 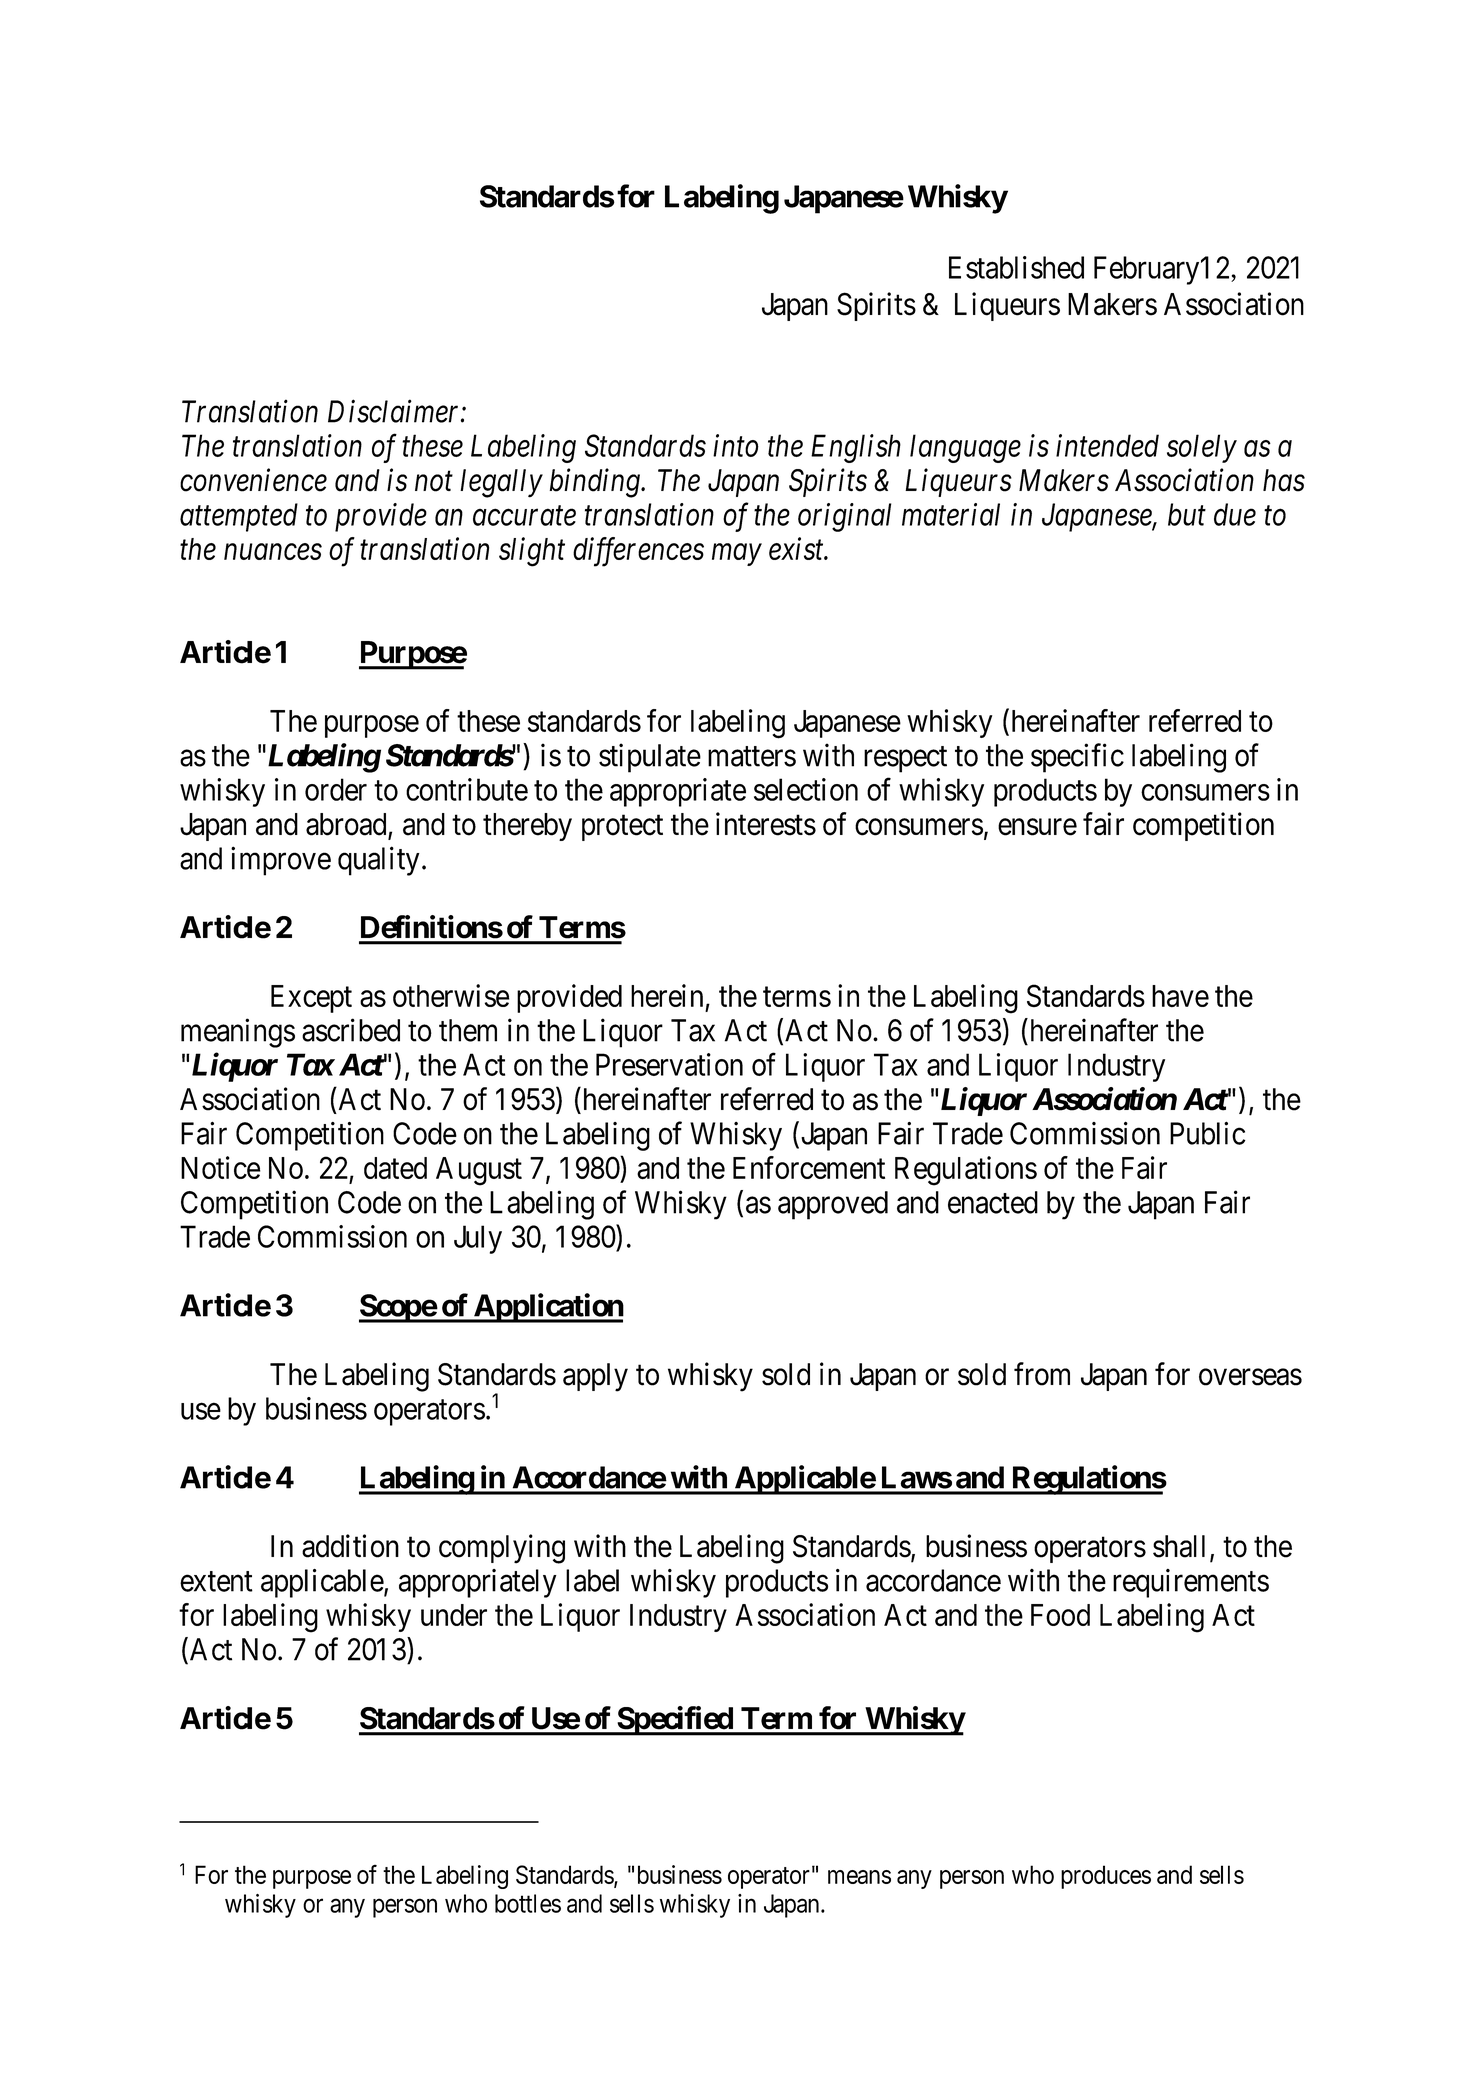 I want to click on under, so click(x=454, y=1615).
